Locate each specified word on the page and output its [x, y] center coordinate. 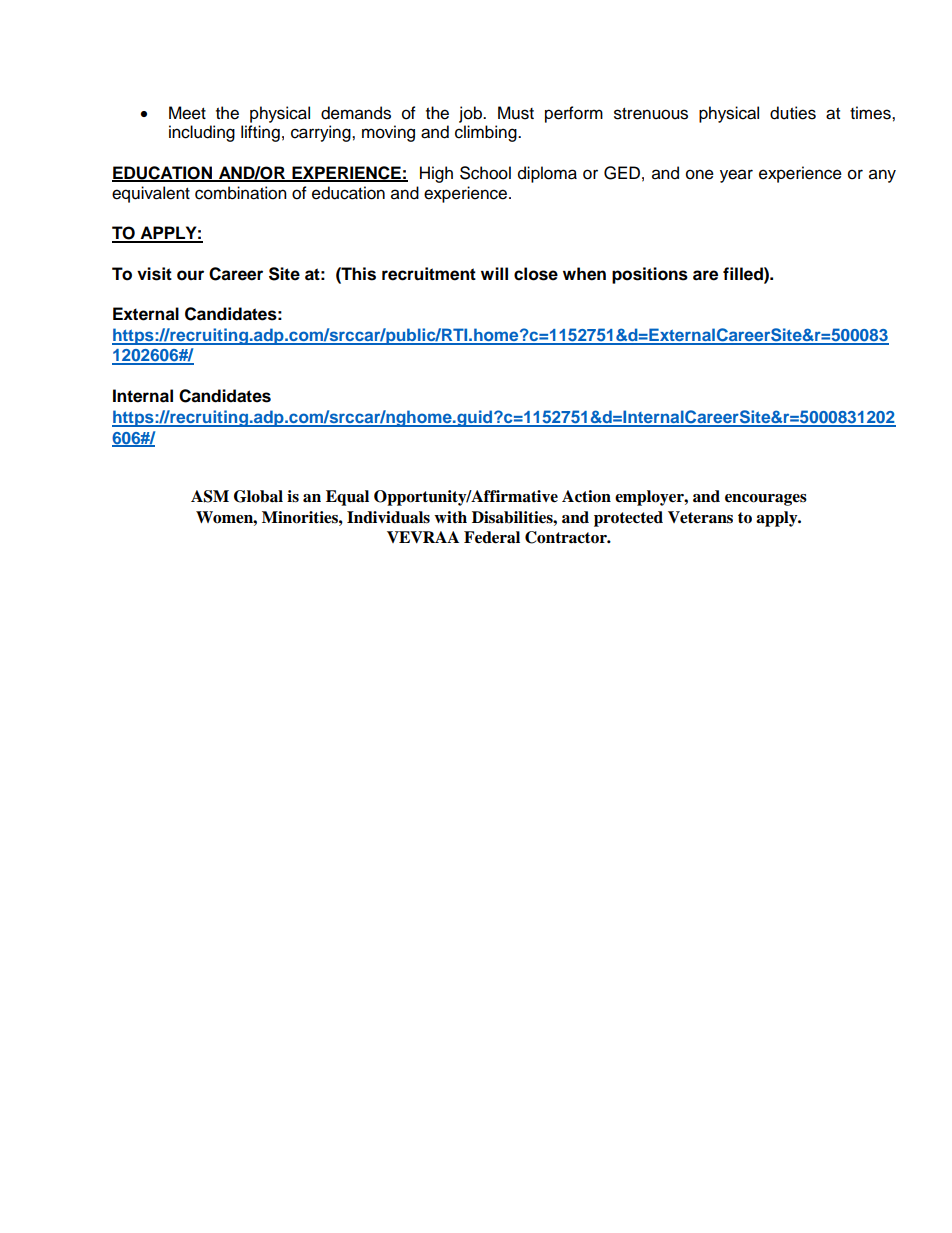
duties [793, 113]
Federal [492, 537]
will [494, 273]
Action [586, 496]
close [536, 274]
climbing [487, 133]
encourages [766, 500]
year [736, 176]
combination [241, 193]
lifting [260, 133]
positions [650, 275]
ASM [210, 496]
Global [258, 496]
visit [154, 274]
